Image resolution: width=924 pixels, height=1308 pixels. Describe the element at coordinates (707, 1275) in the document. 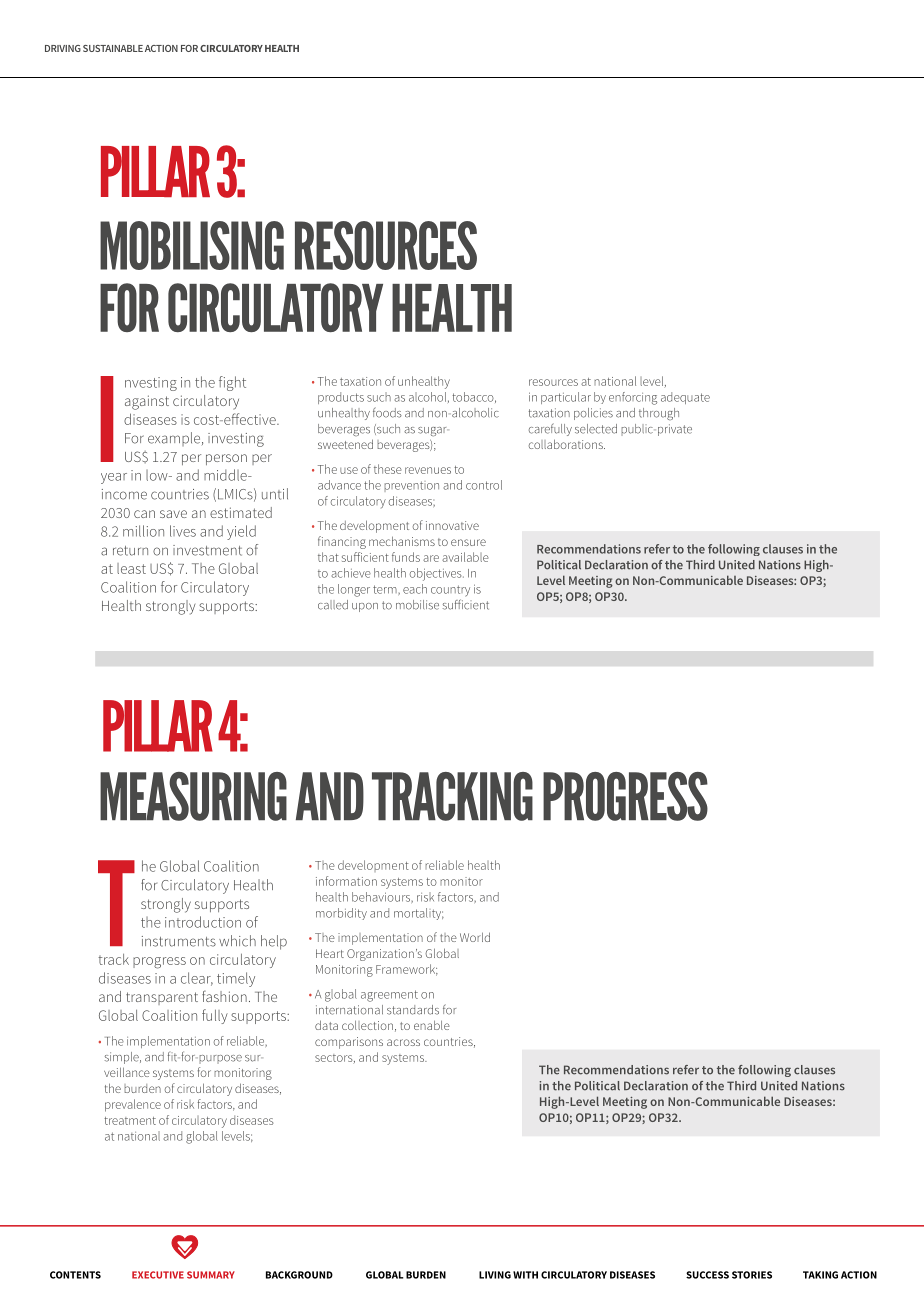

I see `SUCCESS` at that location.
